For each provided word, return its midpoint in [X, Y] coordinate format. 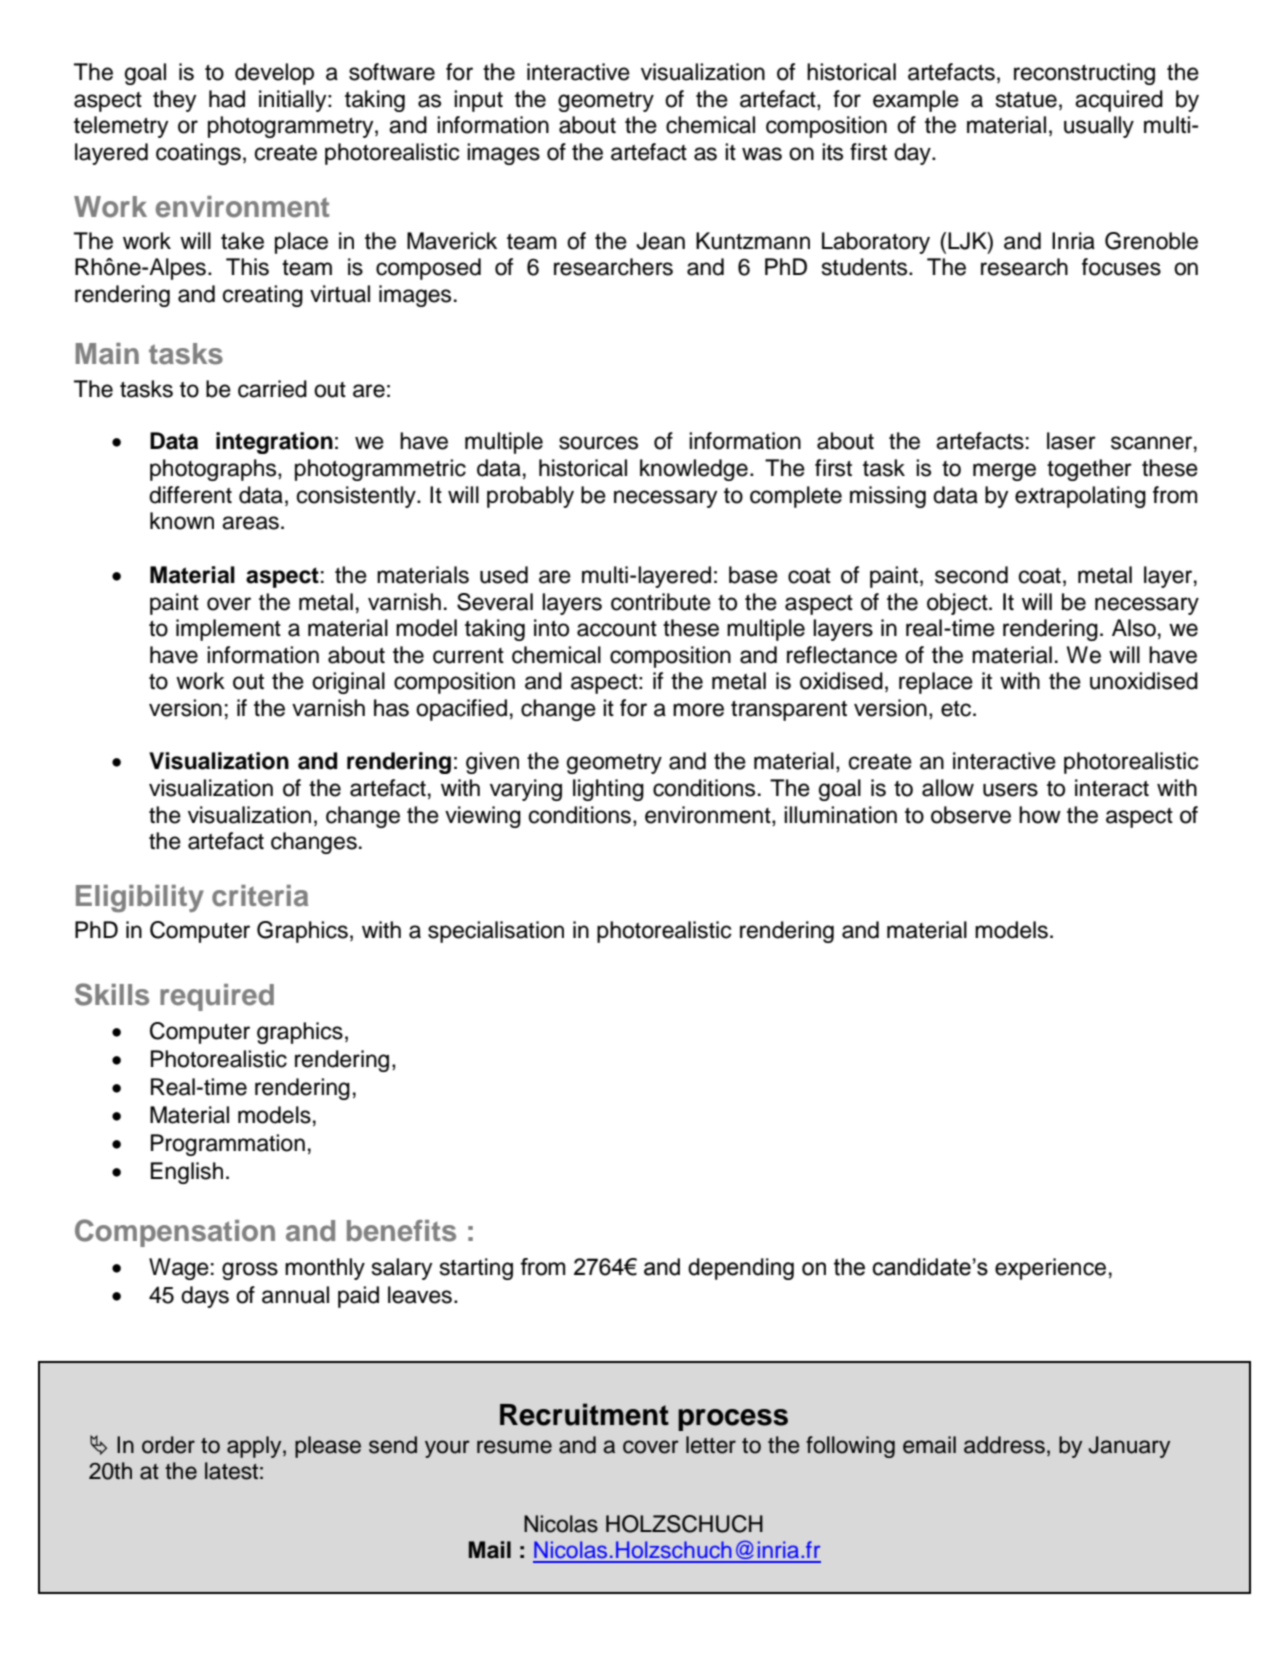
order [168, 1445]
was [762, 154]
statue [1026, 100]
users [1010, 790]
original [348, 683]
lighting [608, 790]
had [227, 99]
